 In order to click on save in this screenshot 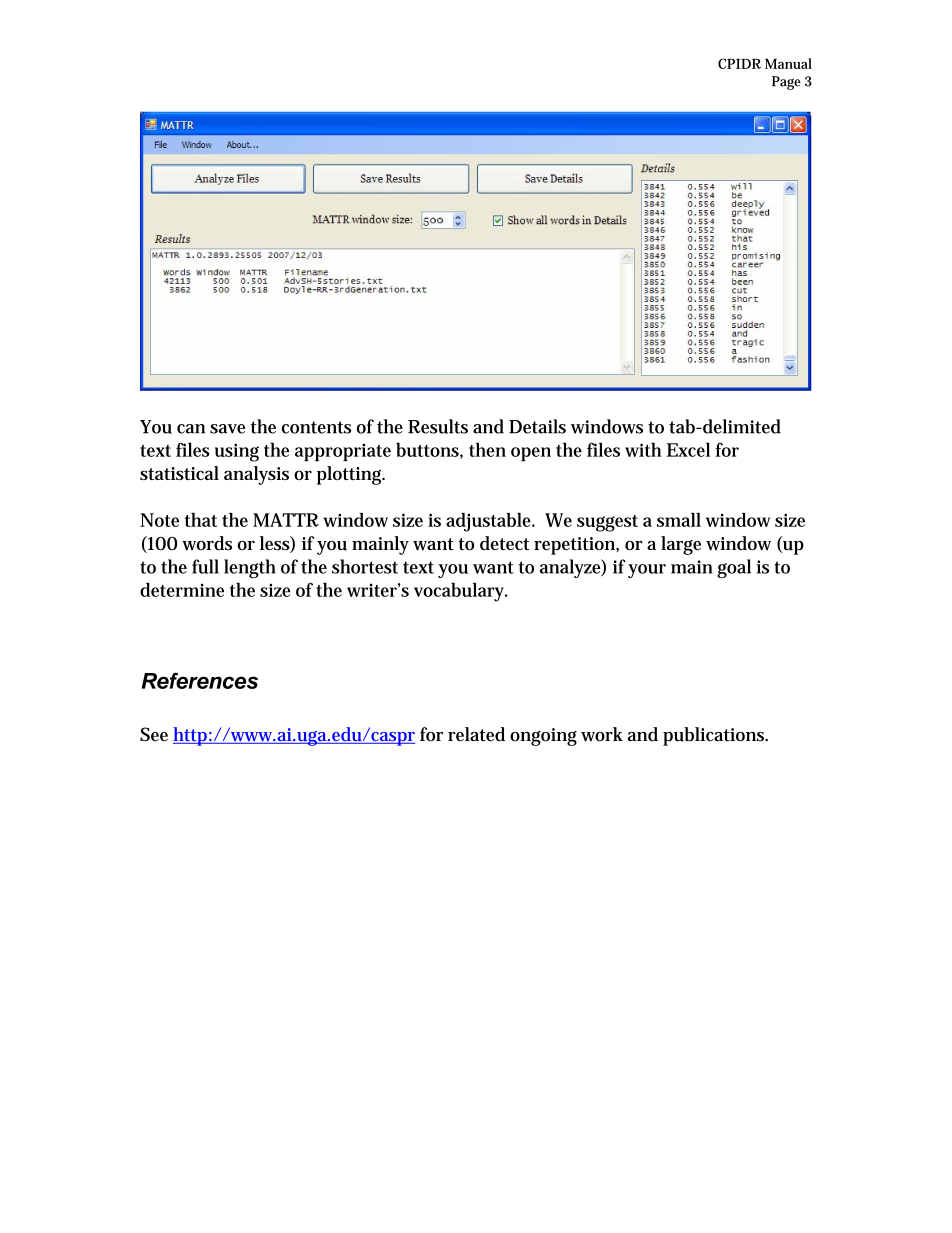, I will do `click(227, 429)`.
